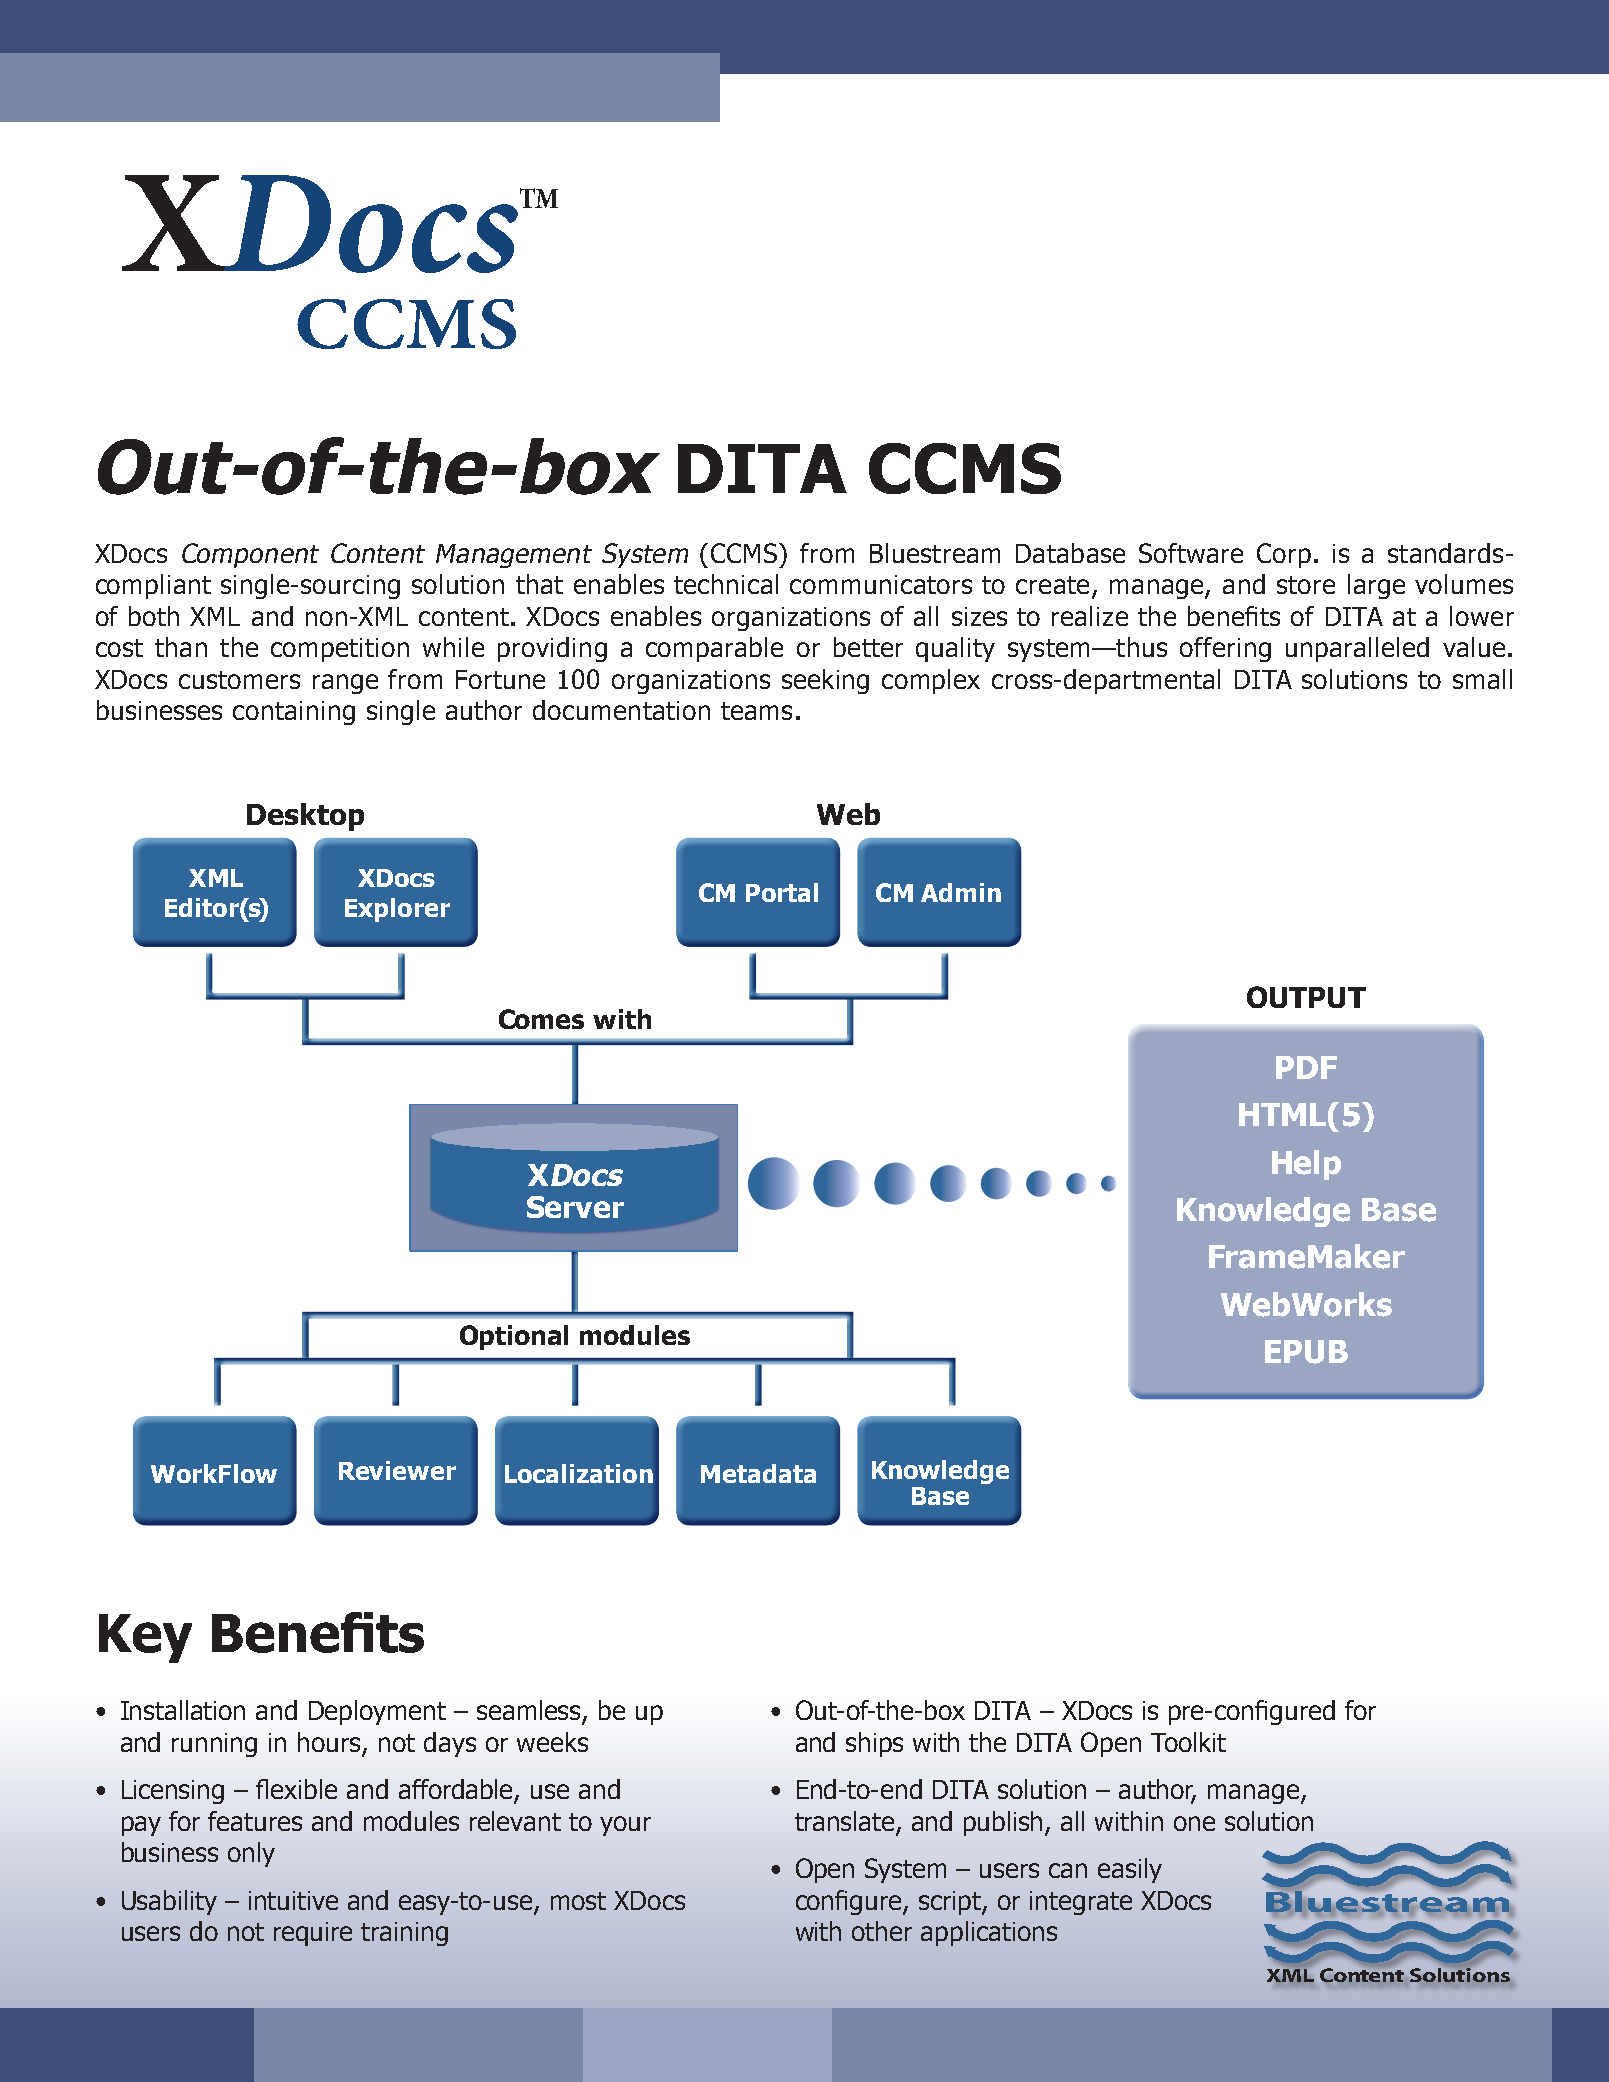  What do you see at coordinates (1306, 997) in the screenshot?
I see `OUTPUT` at bounding box center [1306, 997].
